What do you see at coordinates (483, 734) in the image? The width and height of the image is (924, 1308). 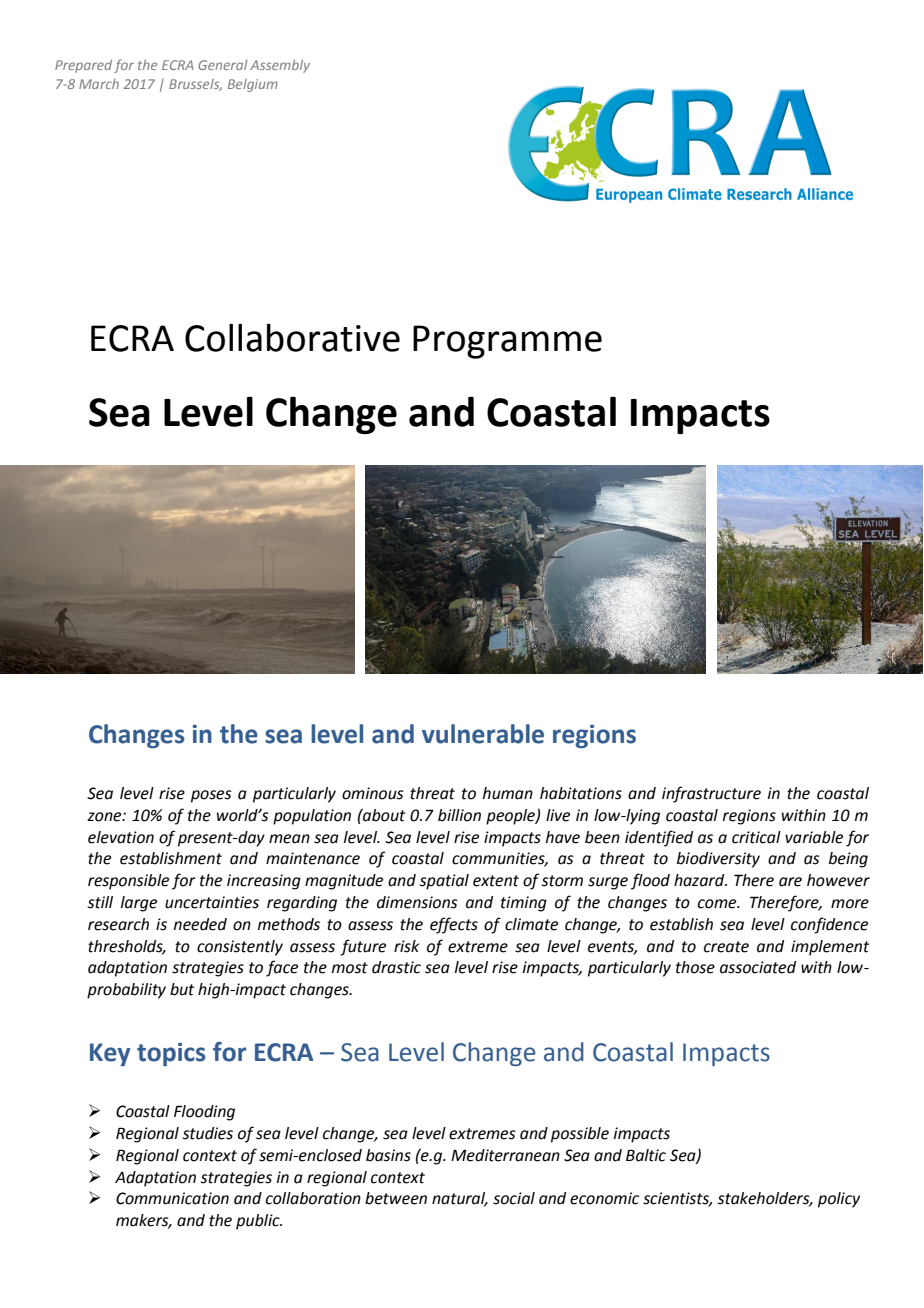 I see `vulnerable` at bounding box center [483, 734].
